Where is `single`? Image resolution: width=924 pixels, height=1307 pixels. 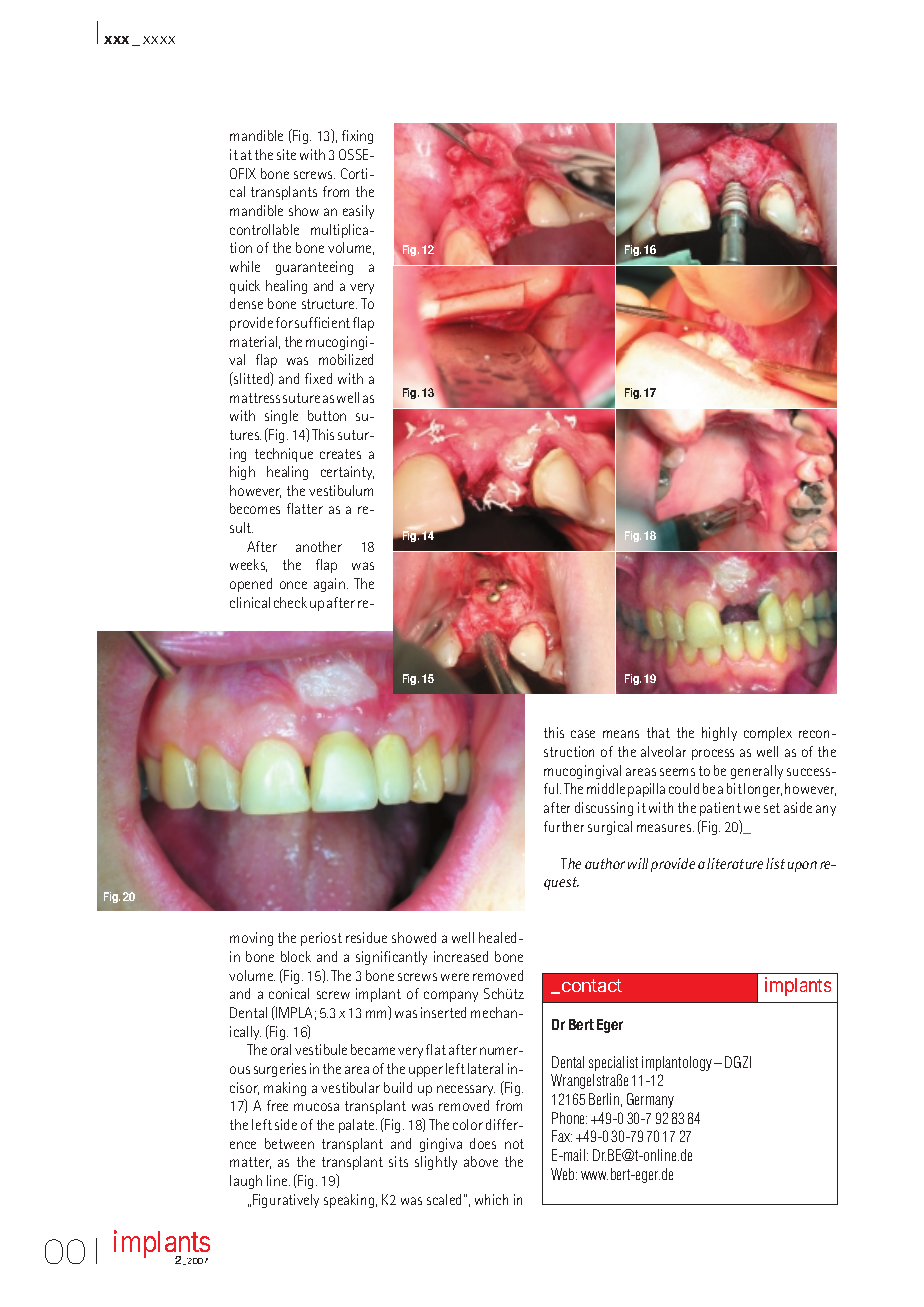
single is located at coordinates (281, 417).
